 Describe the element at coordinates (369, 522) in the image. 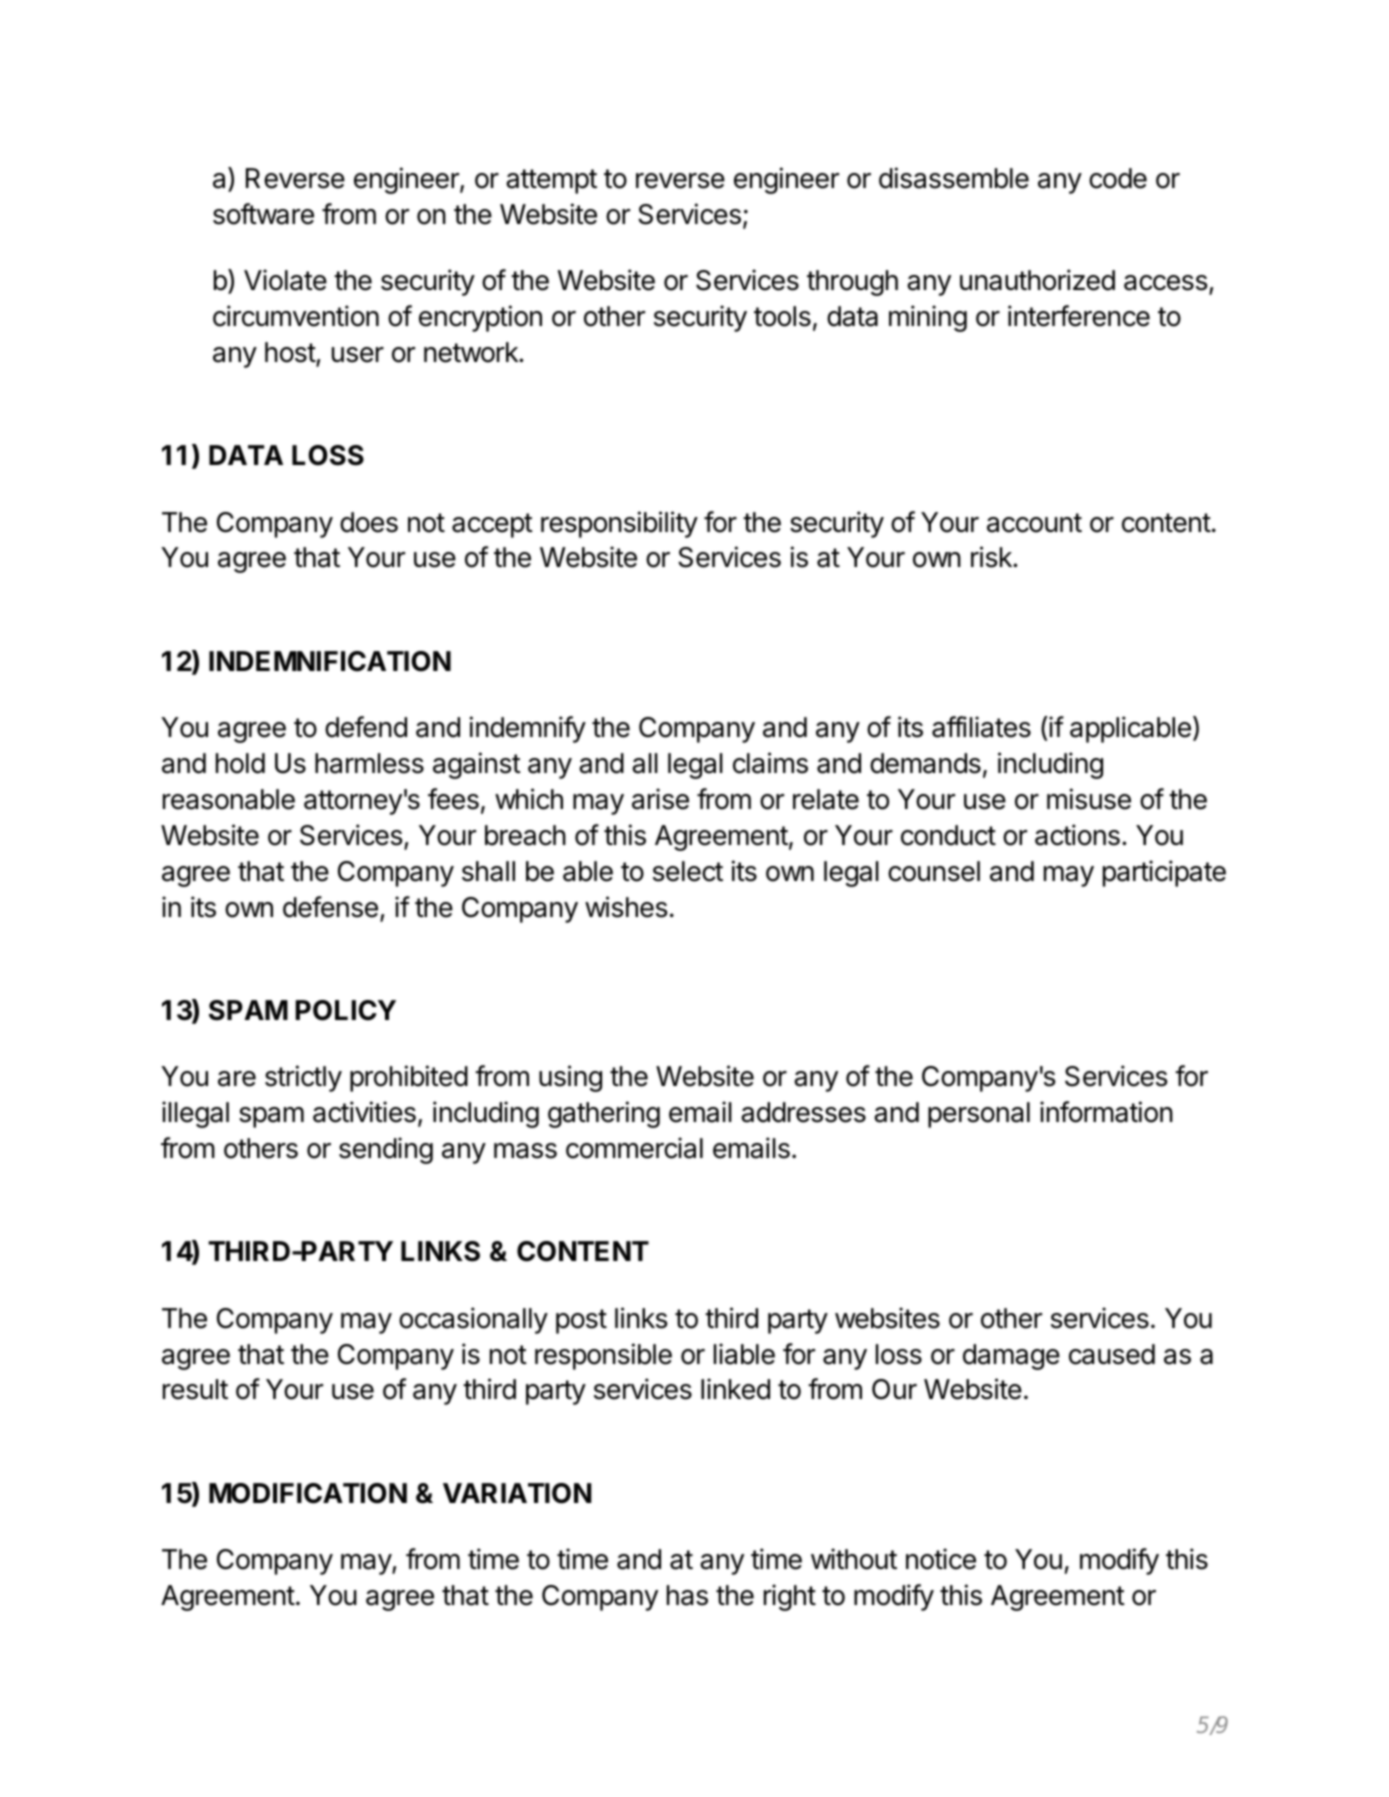

I see `does` at that location.
